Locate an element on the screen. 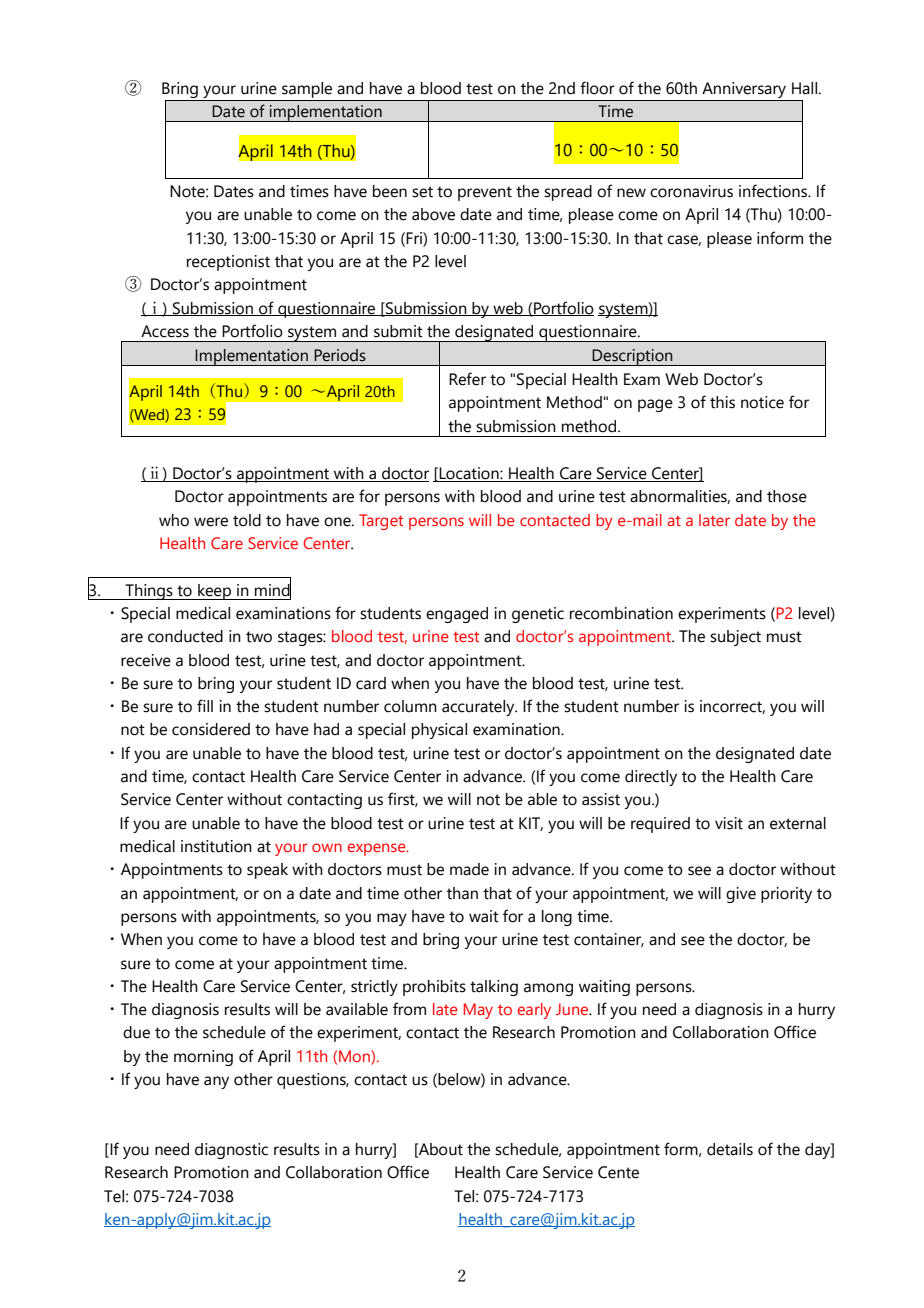 This screenshot has width=924, height=1308. subject is located at coordinates (735, 638).
